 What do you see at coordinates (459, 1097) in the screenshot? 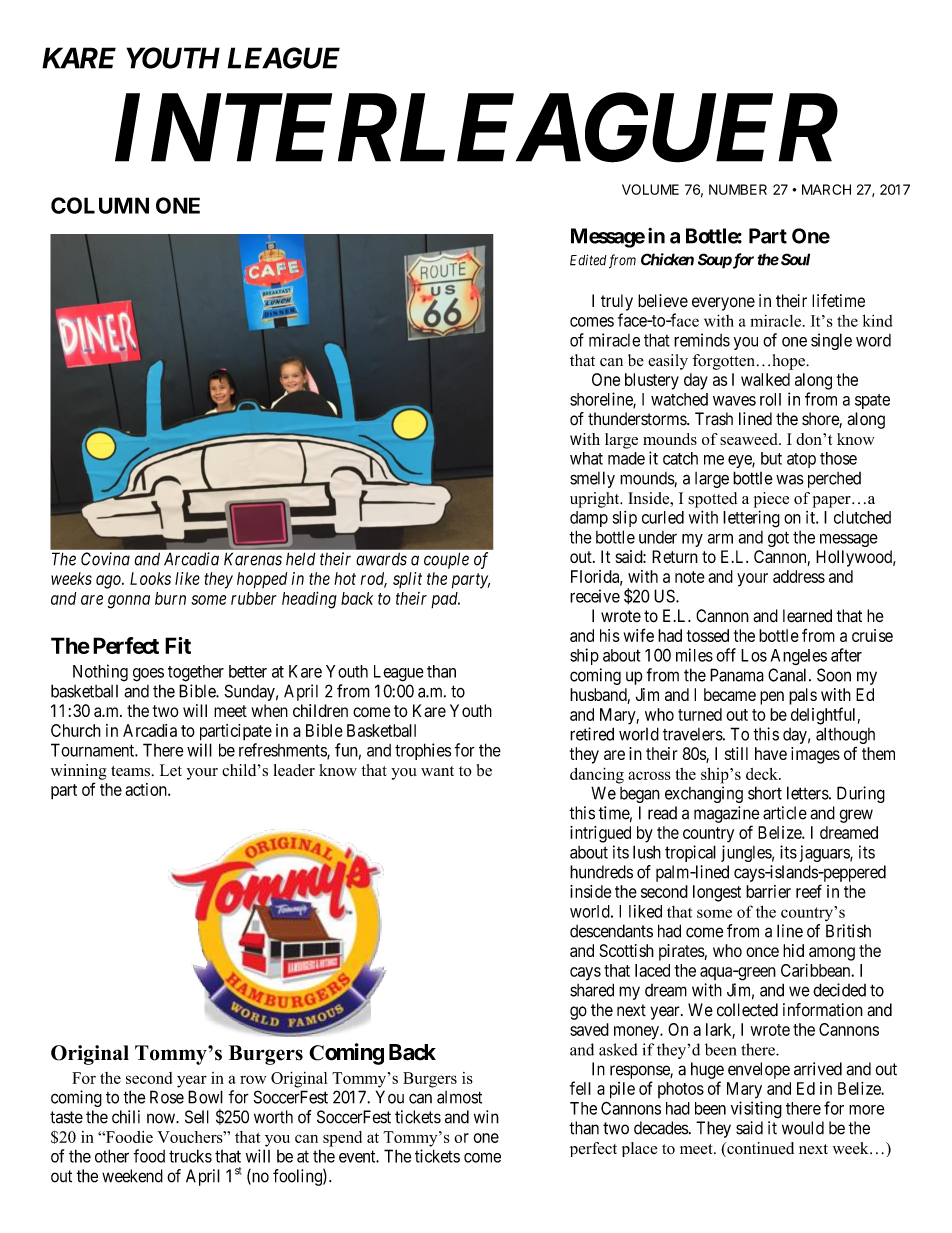
I see `almost` at bounding box center [459, 1097].
